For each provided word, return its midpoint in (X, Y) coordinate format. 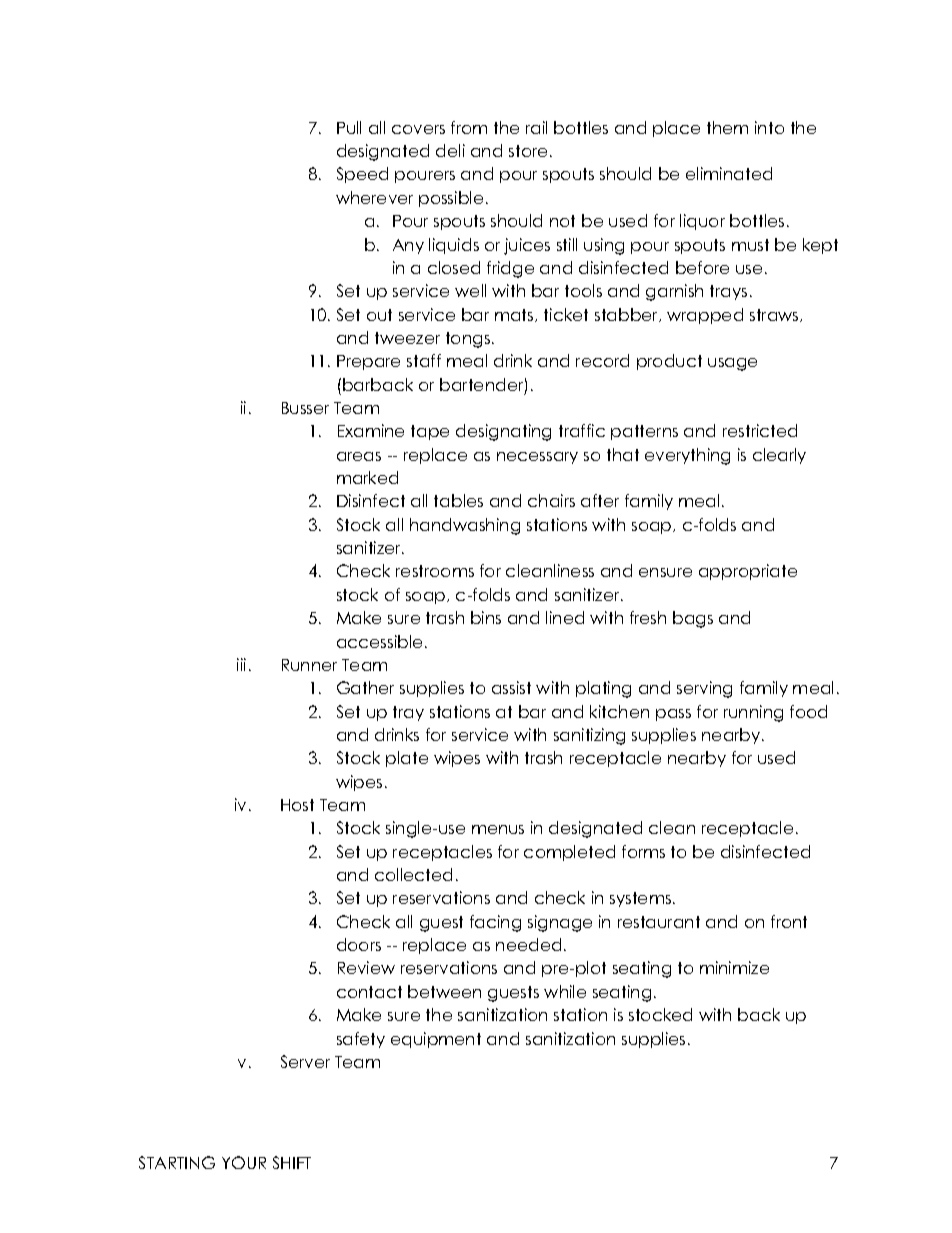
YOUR (244, 1162)
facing (495, 923)
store (528, 151)
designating (503, 432)
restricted (760, 430)
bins (486, 617)
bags (693, 619)
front (789, 921)
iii (241, 664)
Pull (349, 127)
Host (297, 805)
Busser (305, 408)
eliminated (729, 173)
